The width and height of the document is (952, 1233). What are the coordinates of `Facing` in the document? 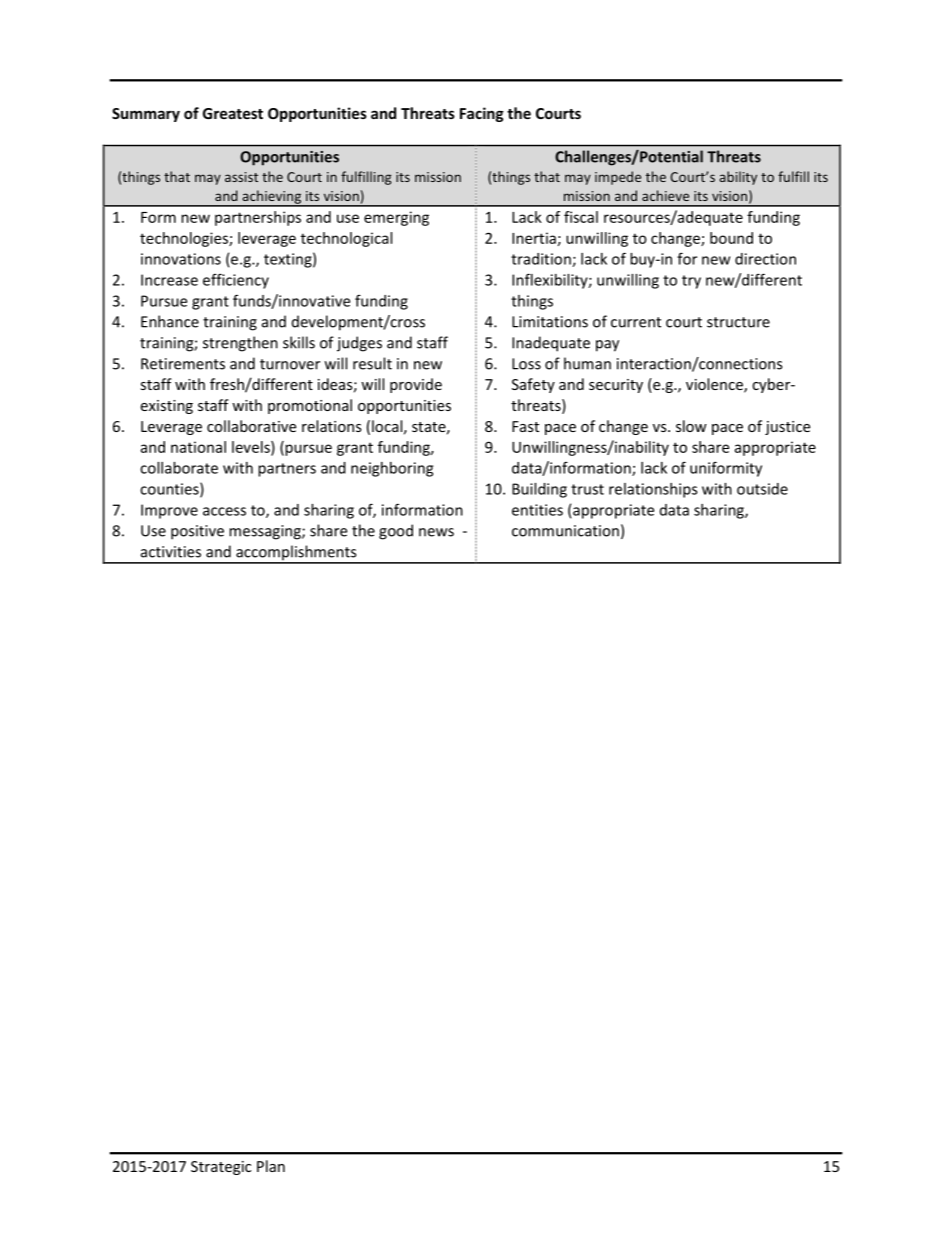 It's located at (482, 114).
